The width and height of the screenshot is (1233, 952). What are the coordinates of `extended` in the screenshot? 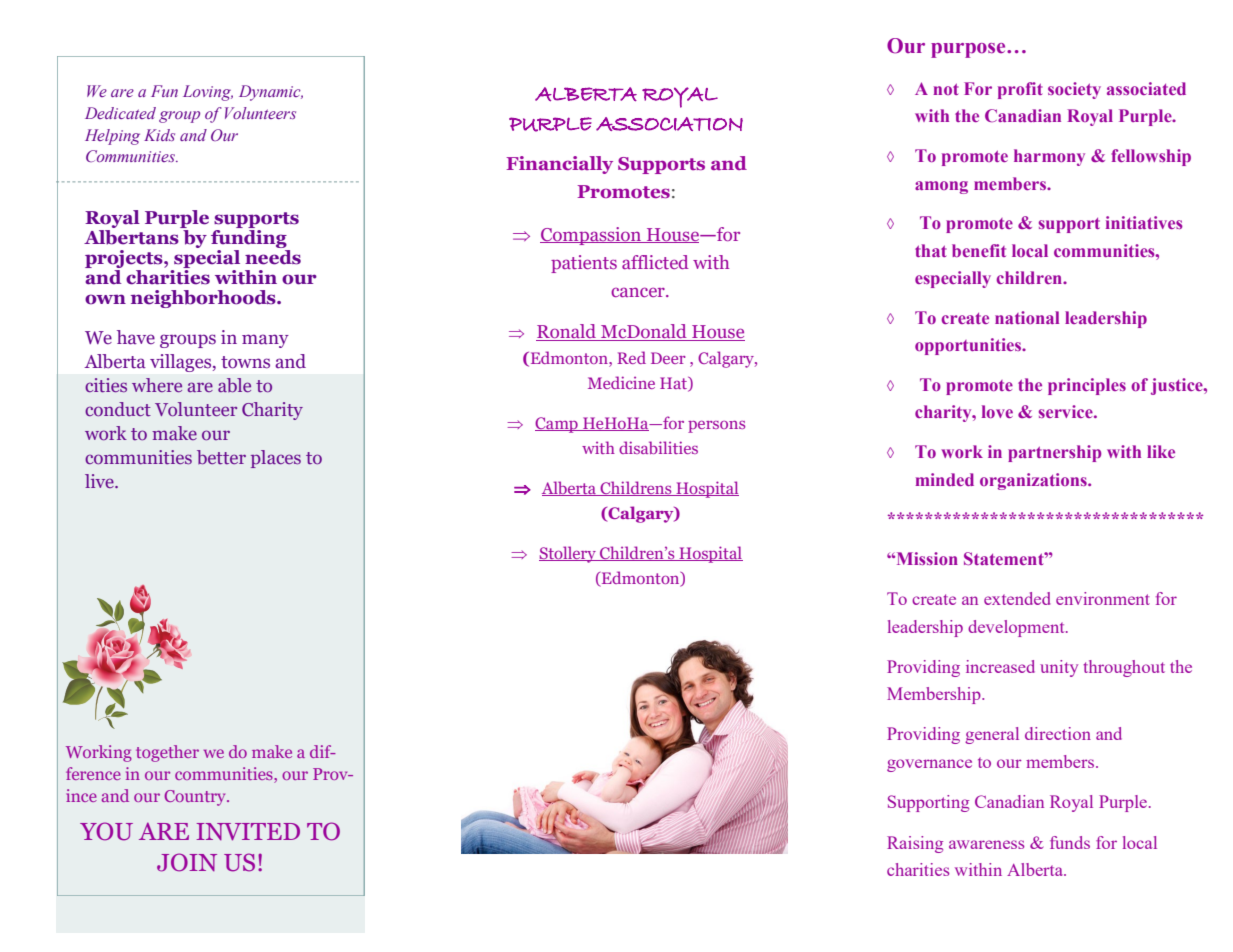 It's located at (1017, 598).
